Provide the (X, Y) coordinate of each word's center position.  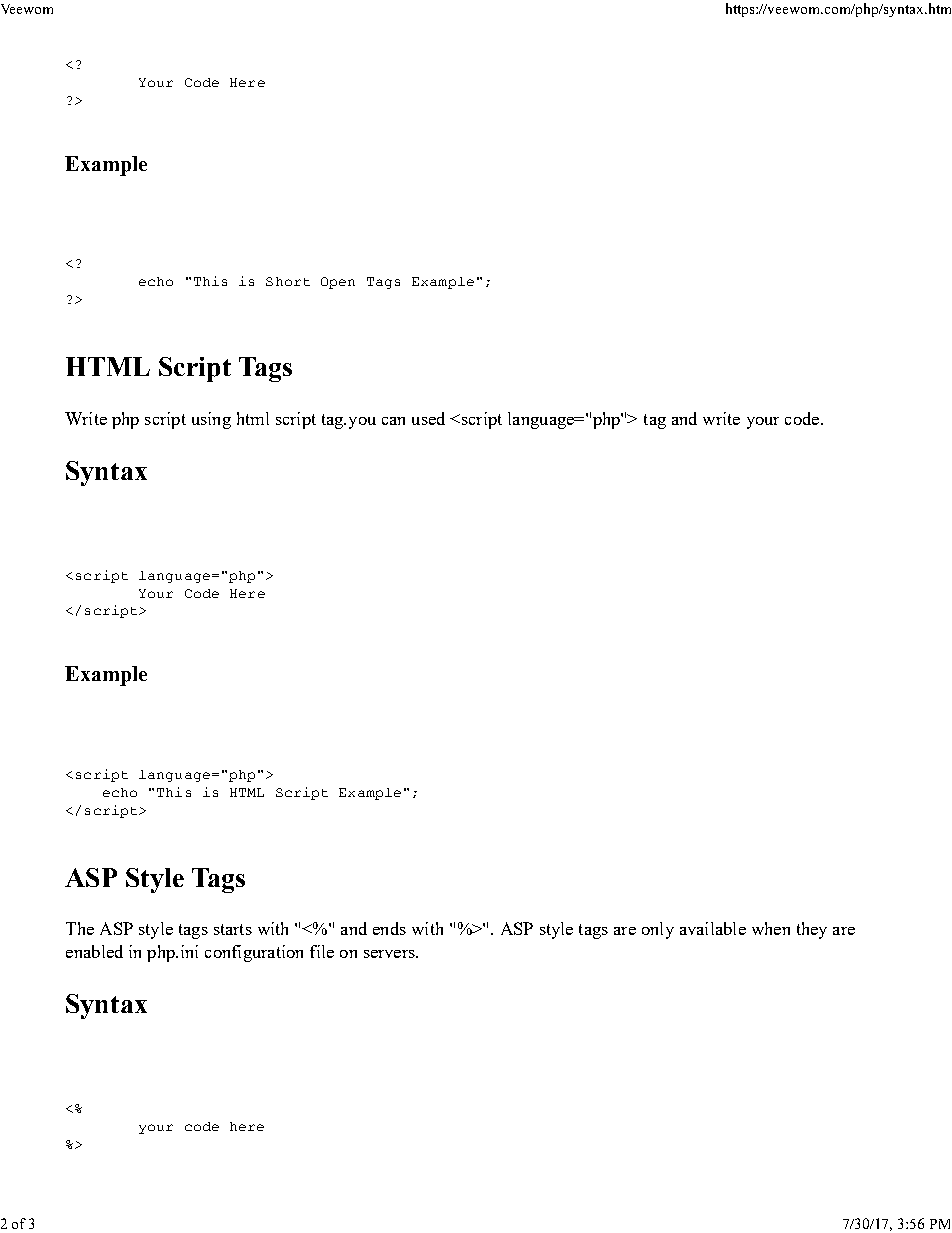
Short (288, 281)
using (211, 420)
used (428, 418)
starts (233, 929)
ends (389, 928)
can (393, 421)
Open (338, 283)
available (713, 928)
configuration (254, 953)
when (771, 928)
